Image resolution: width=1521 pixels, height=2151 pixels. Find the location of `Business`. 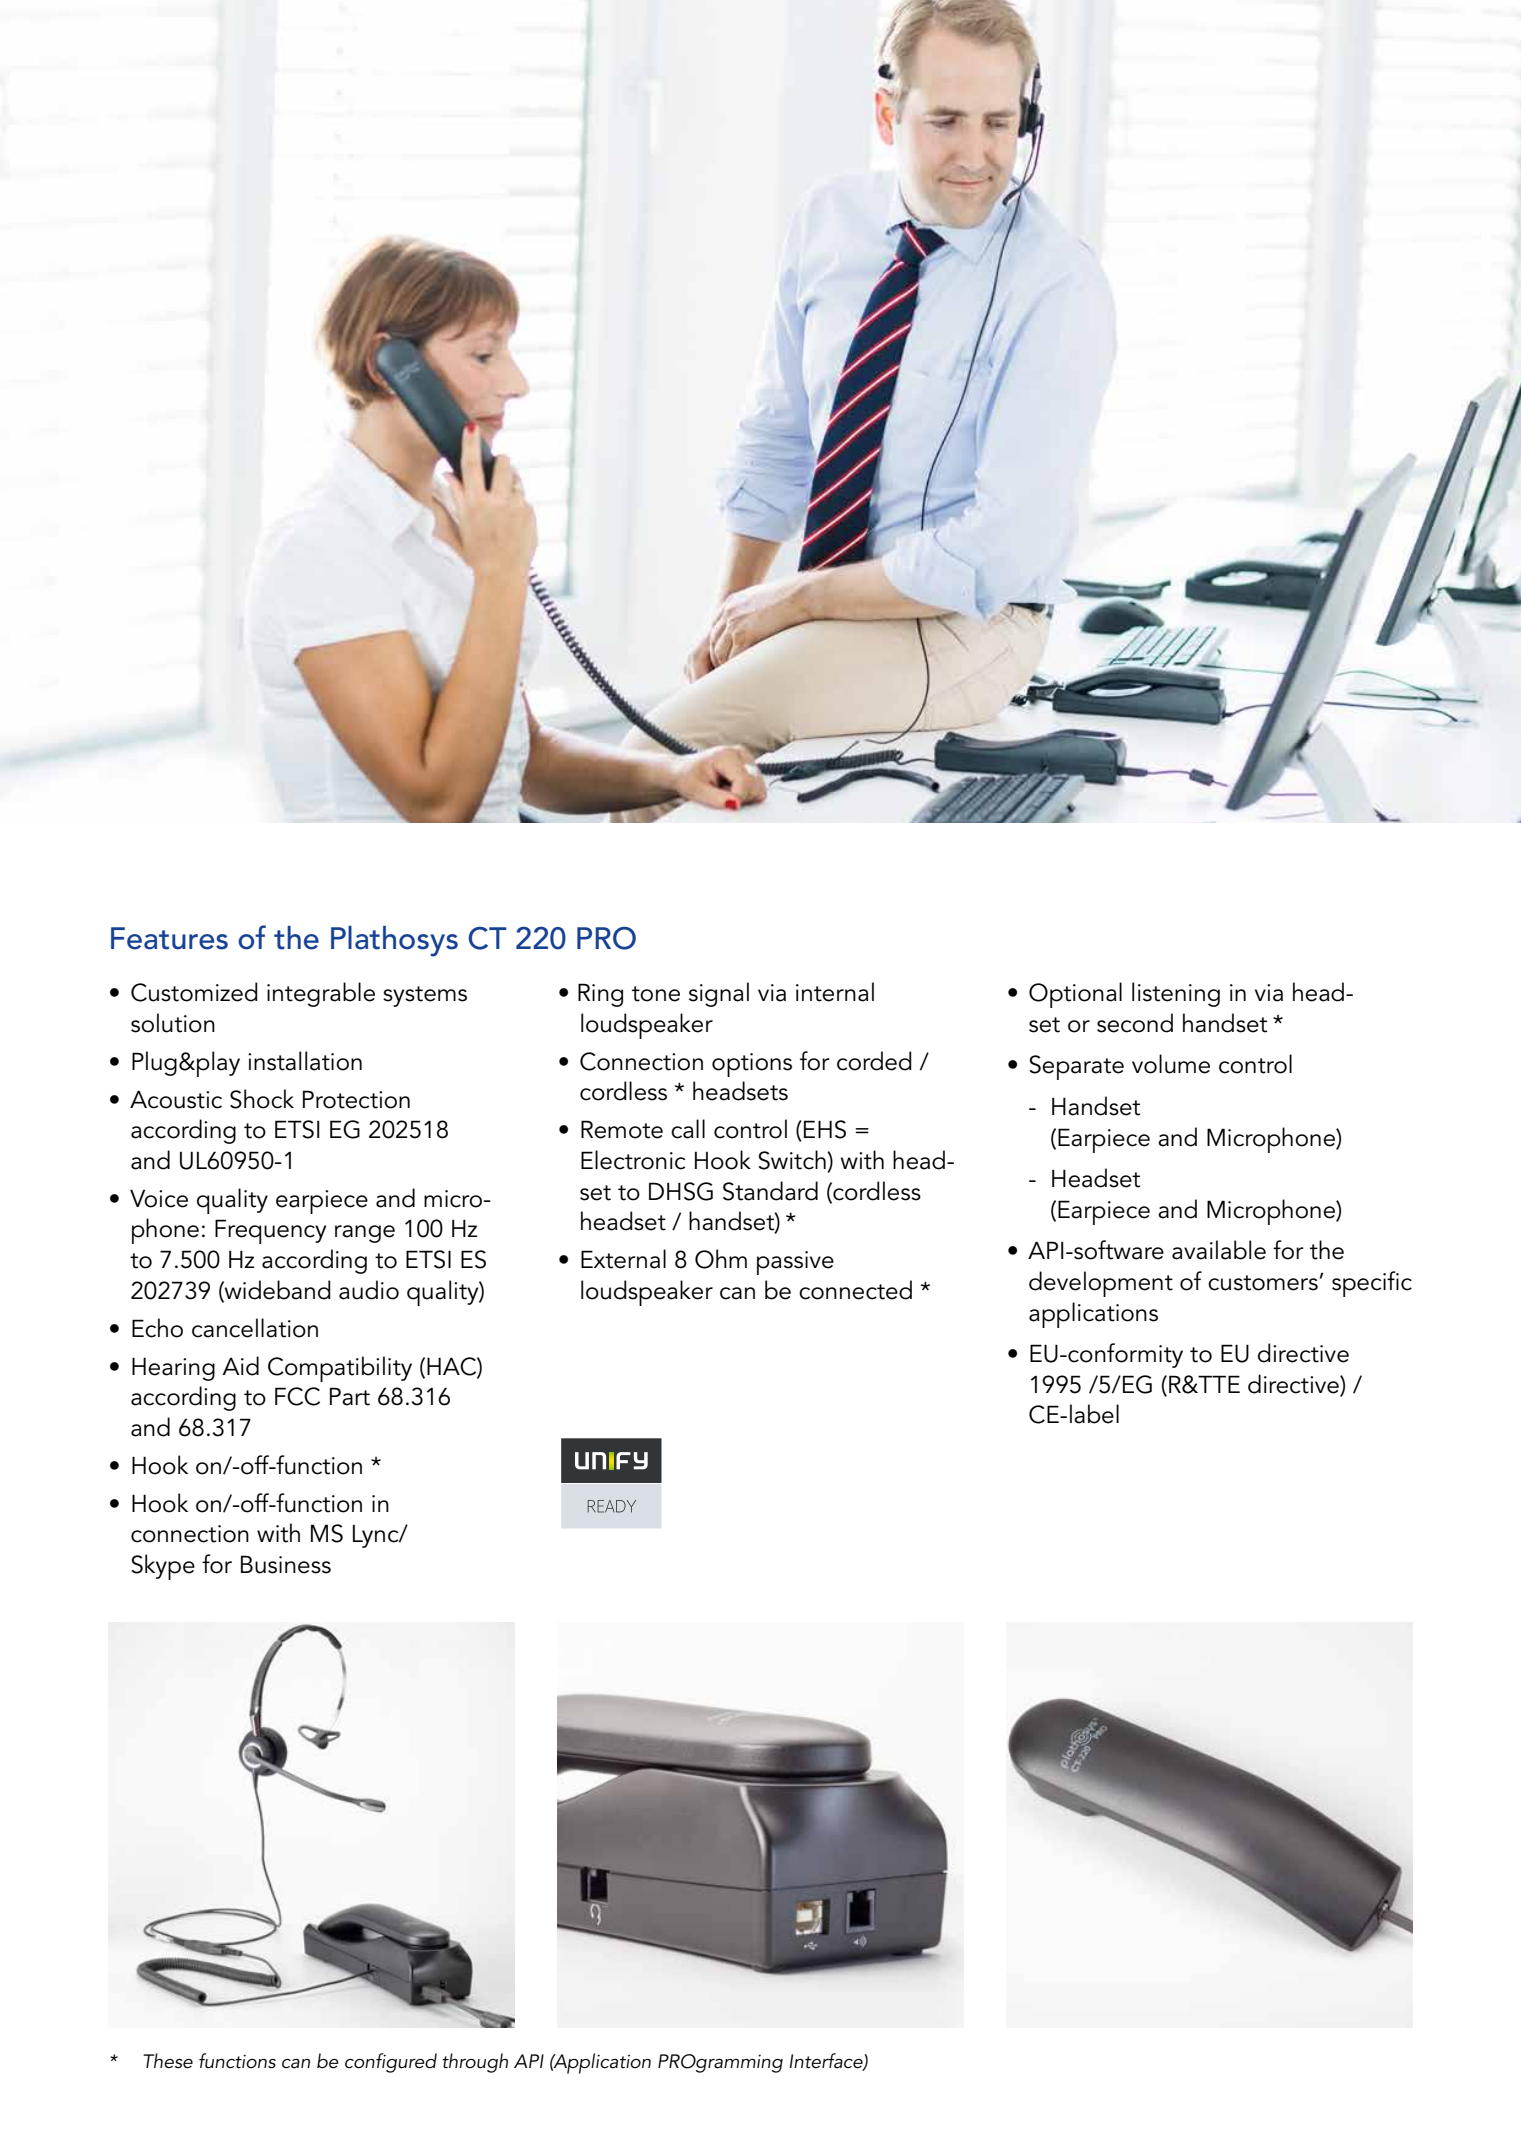

Business is located at coordinates (286, 1564).
